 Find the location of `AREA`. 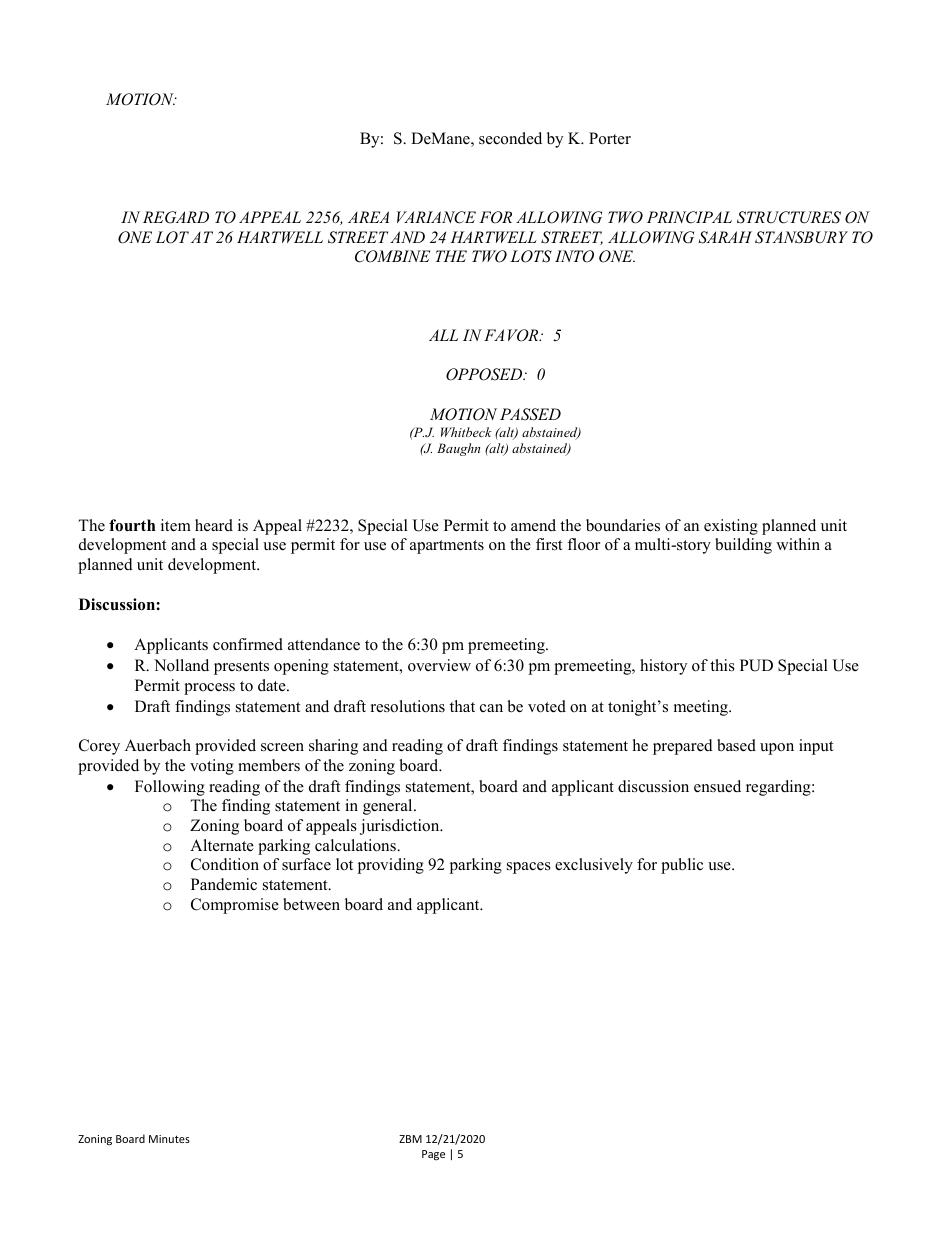

AREA is located at coordinates (368, 217).
